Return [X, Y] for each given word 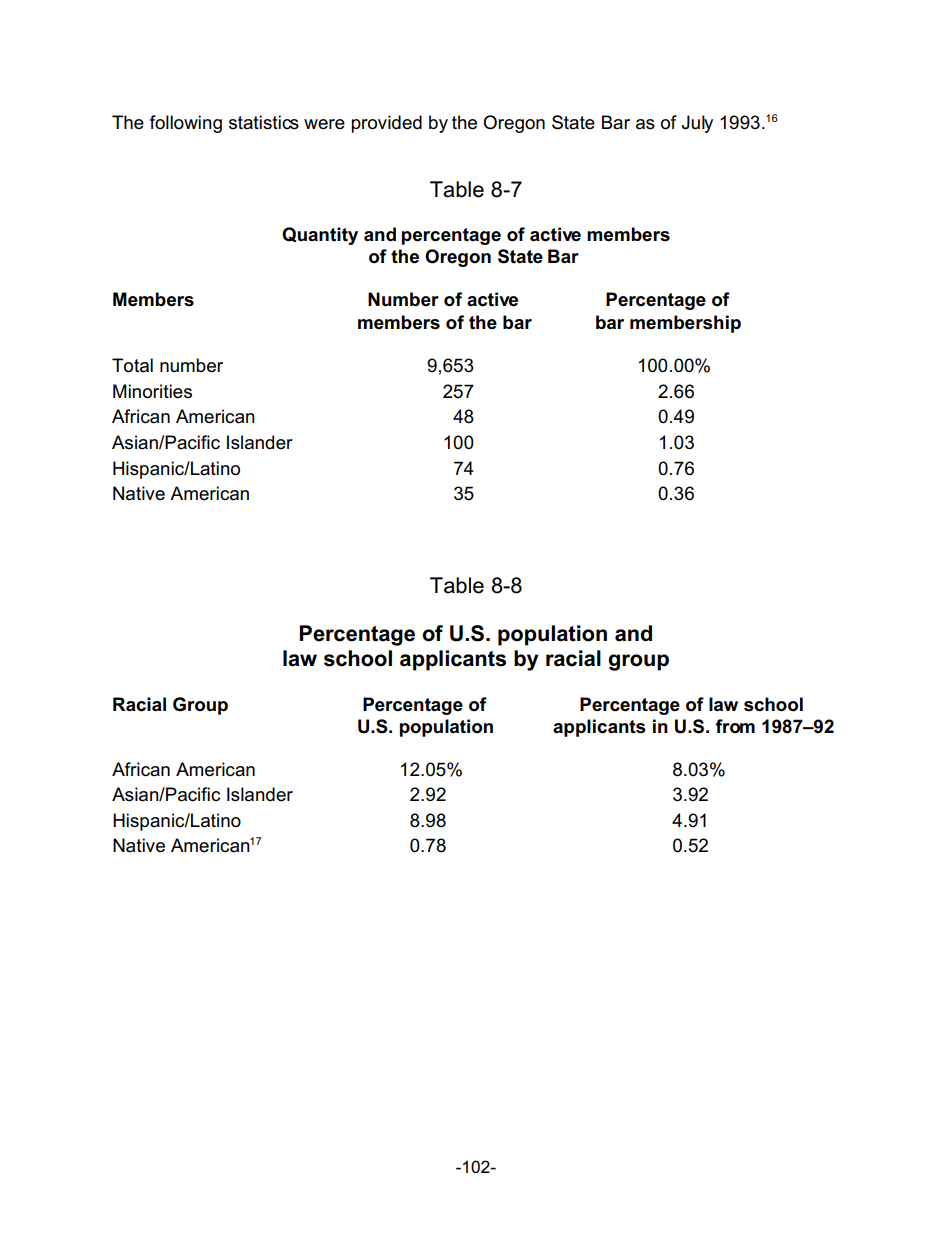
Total [132, 365]
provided [386, 124]
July [697, 124]
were [324, 124]
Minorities [152, 391]
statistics [264, 122]
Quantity [320, 236]
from [735, 726]
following [186, 124]
